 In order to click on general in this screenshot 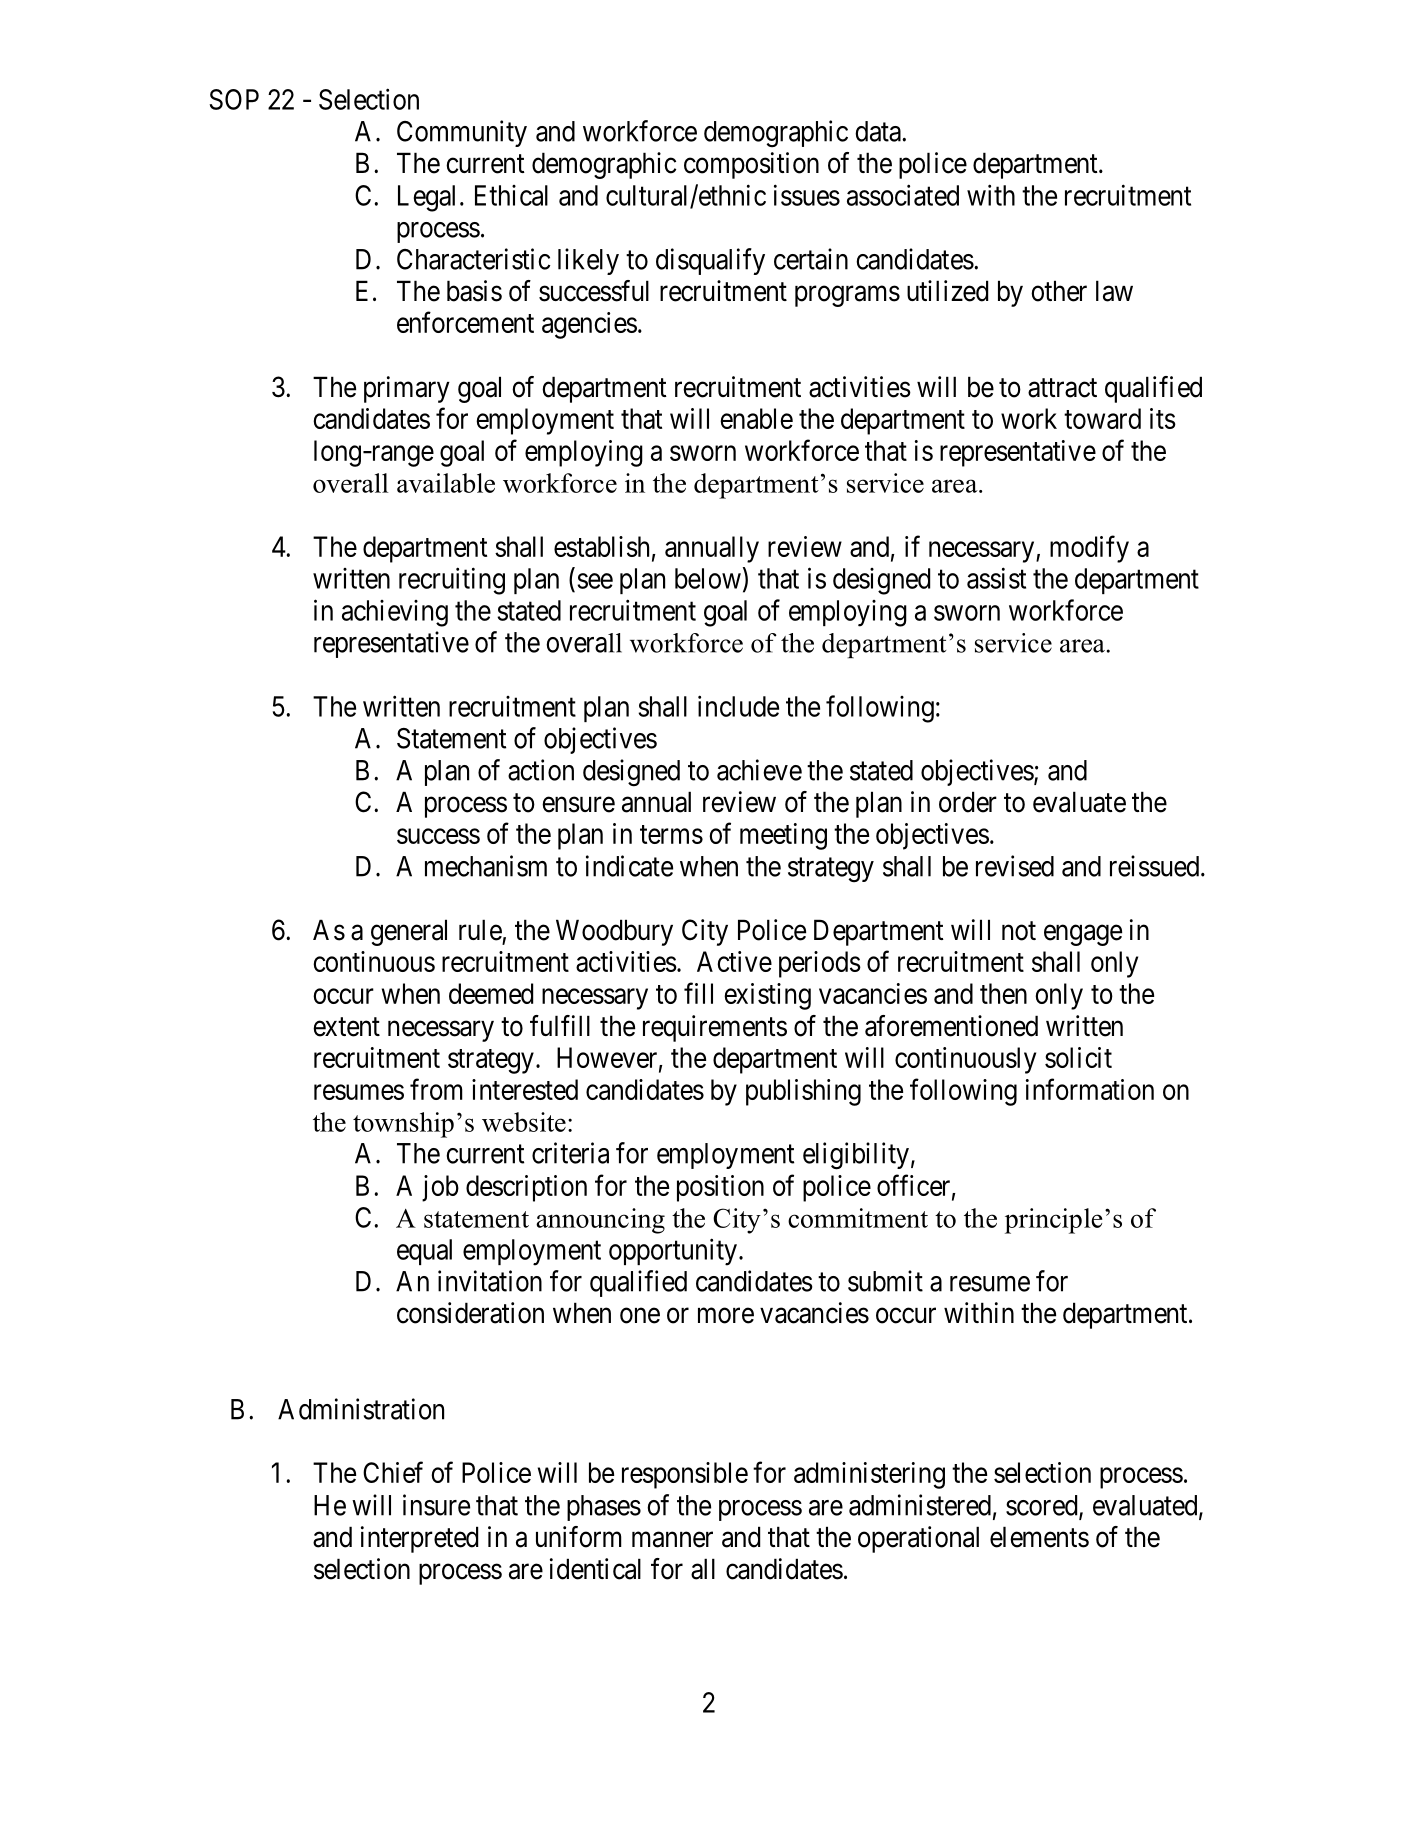, I will do `click(409, 932)`.
